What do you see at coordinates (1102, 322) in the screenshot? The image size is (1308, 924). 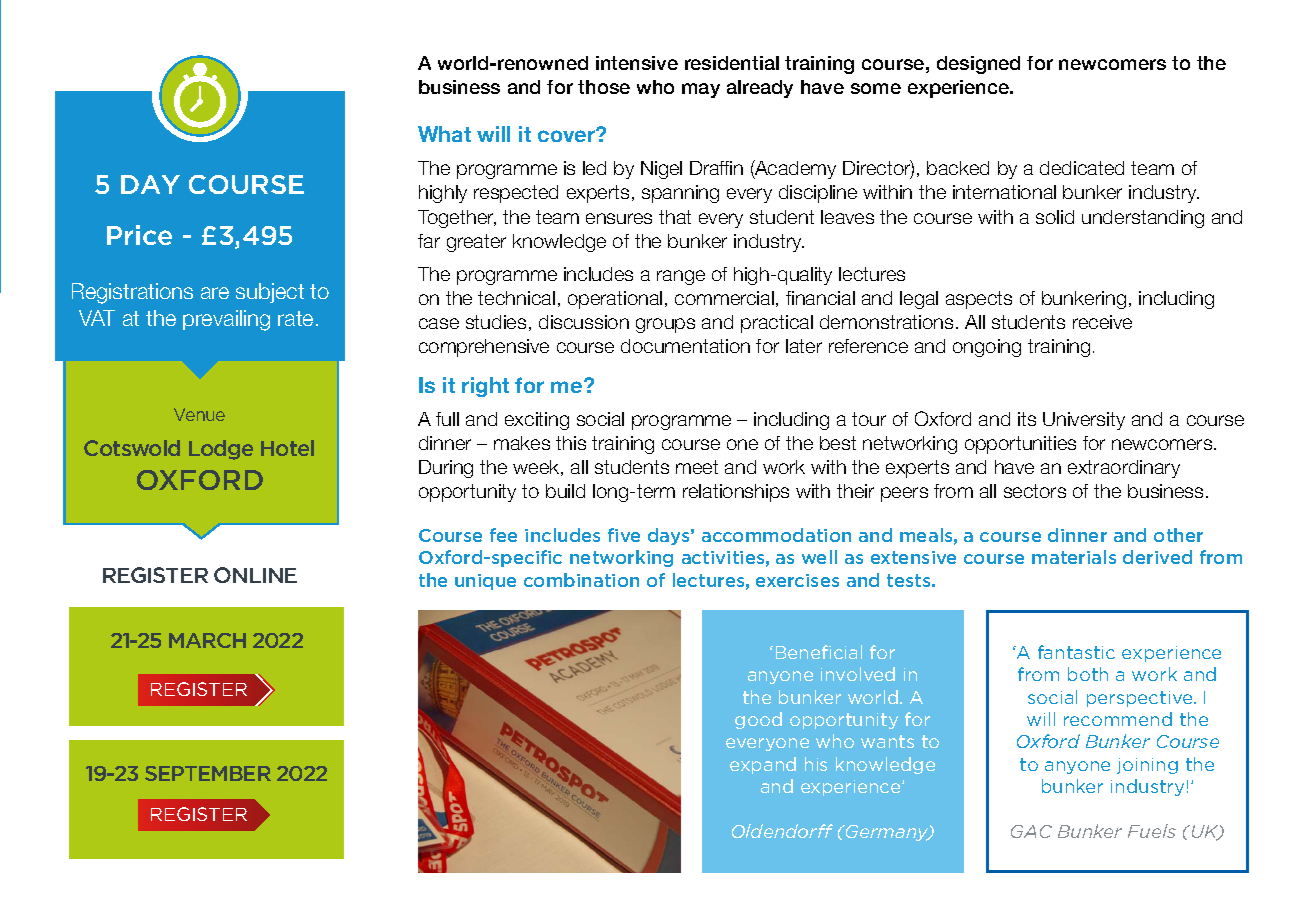 I see `receive` at bounding box center [1102, 322].
